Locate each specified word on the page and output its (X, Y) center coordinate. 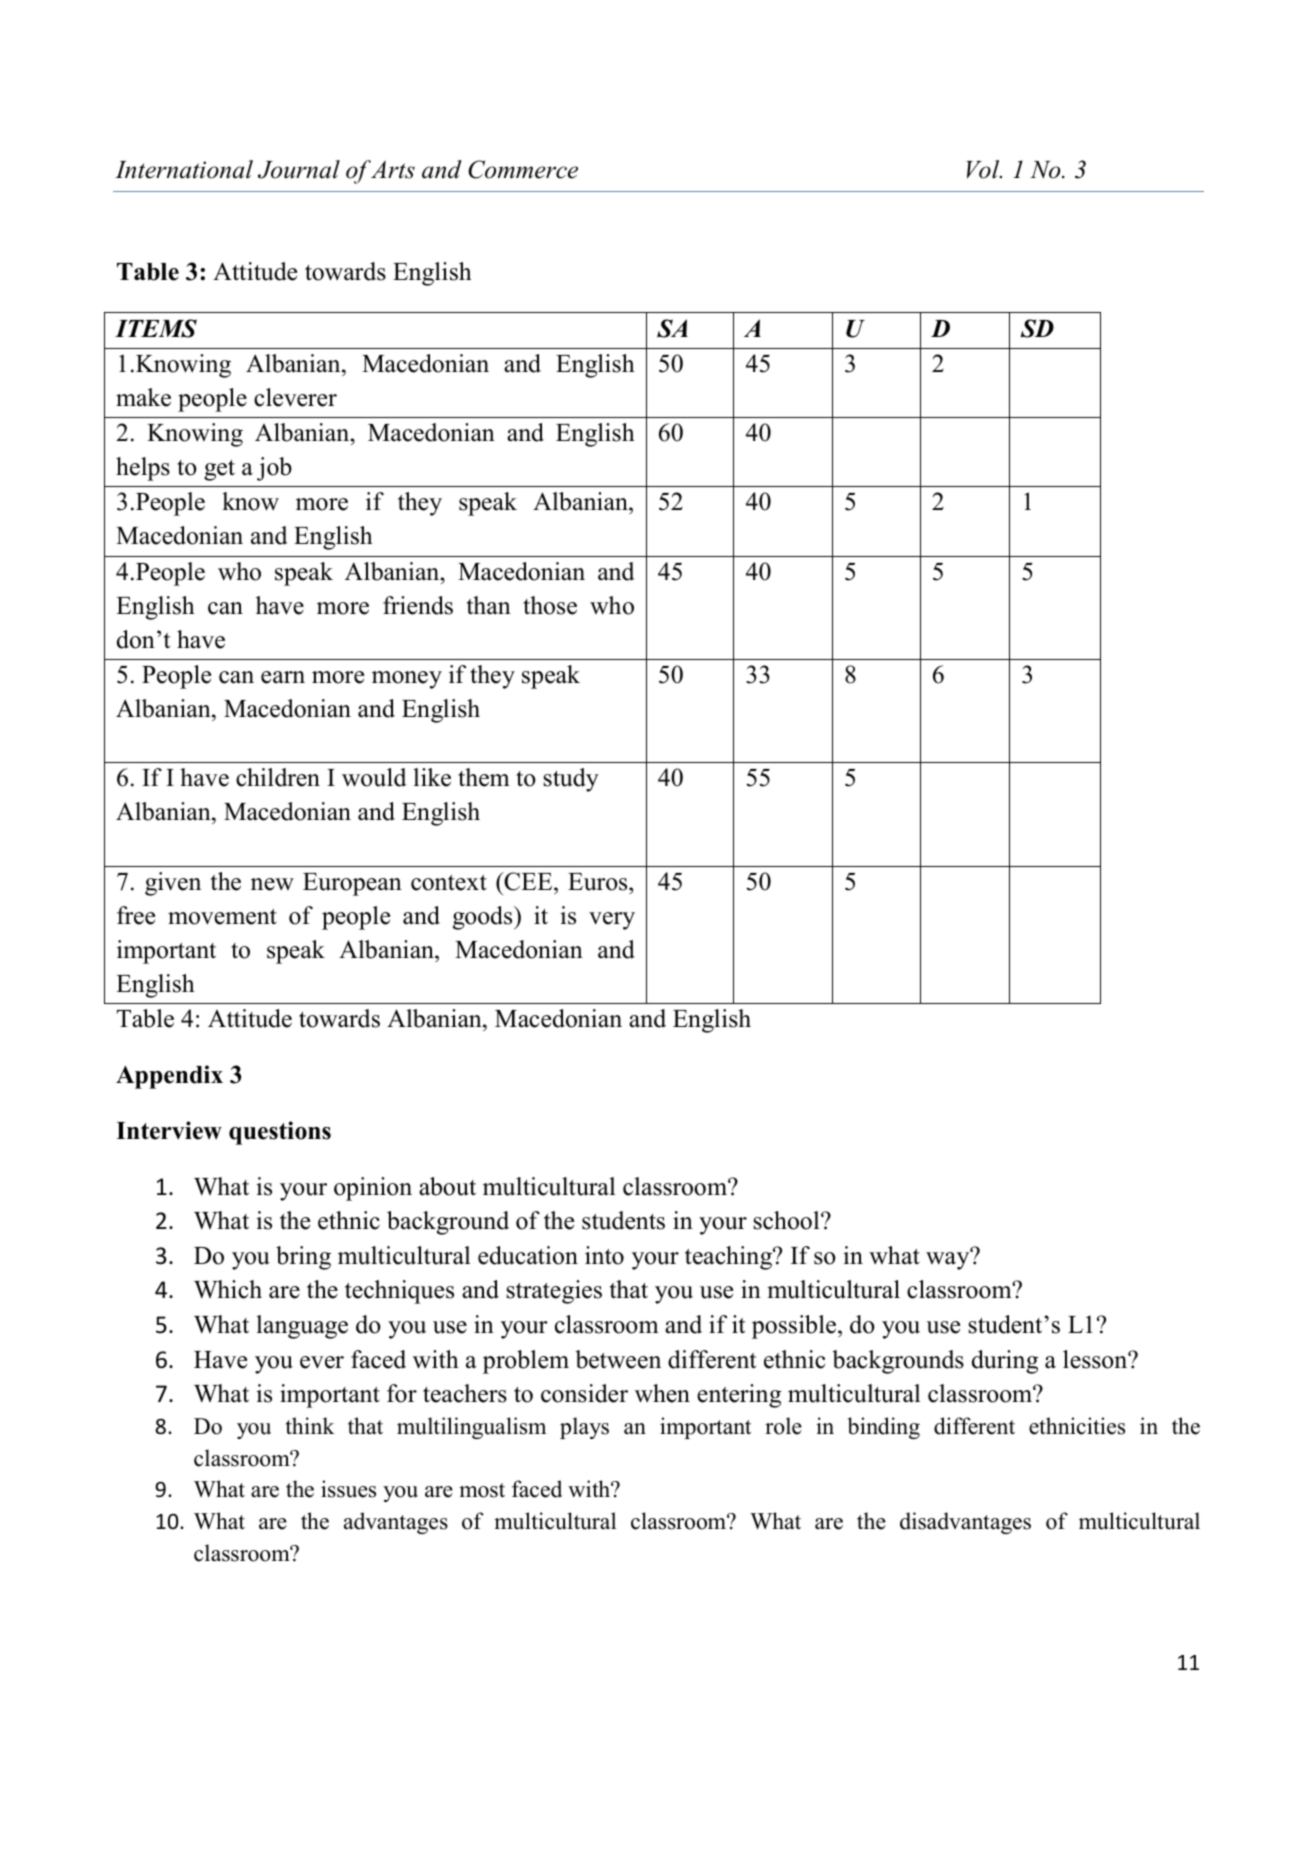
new (272, 884)
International (184, 169)
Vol (984, 169)
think (310, 1425)
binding (884, 1428)
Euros (599, 882)
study (571, 780)
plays (584, 1428)
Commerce (523, 169)
